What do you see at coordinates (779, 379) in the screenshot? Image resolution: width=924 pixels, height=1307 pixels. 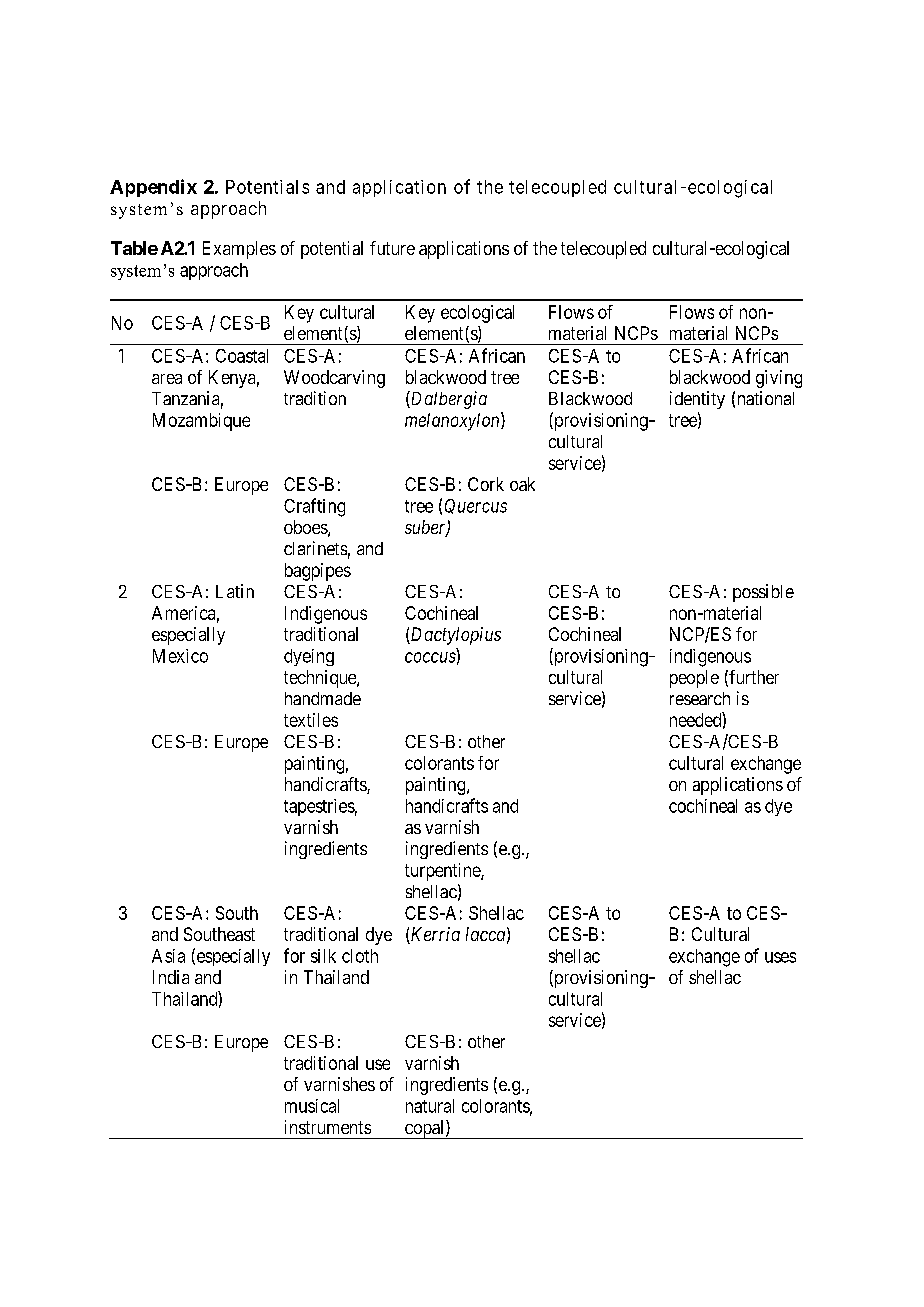 I see `giving` at bounding box center [779, 379].
